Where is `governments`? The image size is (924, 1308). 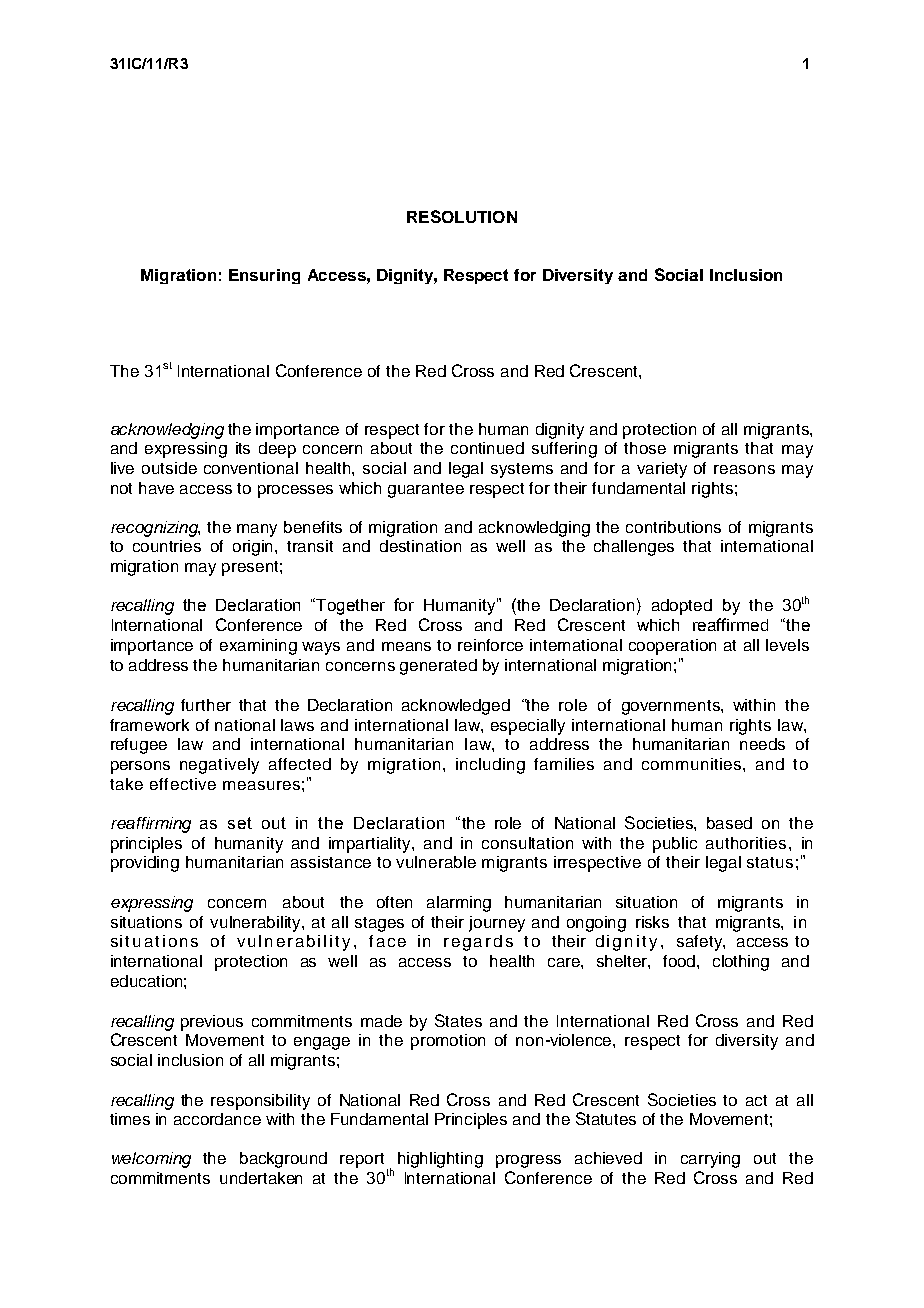 governments is located at coordinates (672, 707).
